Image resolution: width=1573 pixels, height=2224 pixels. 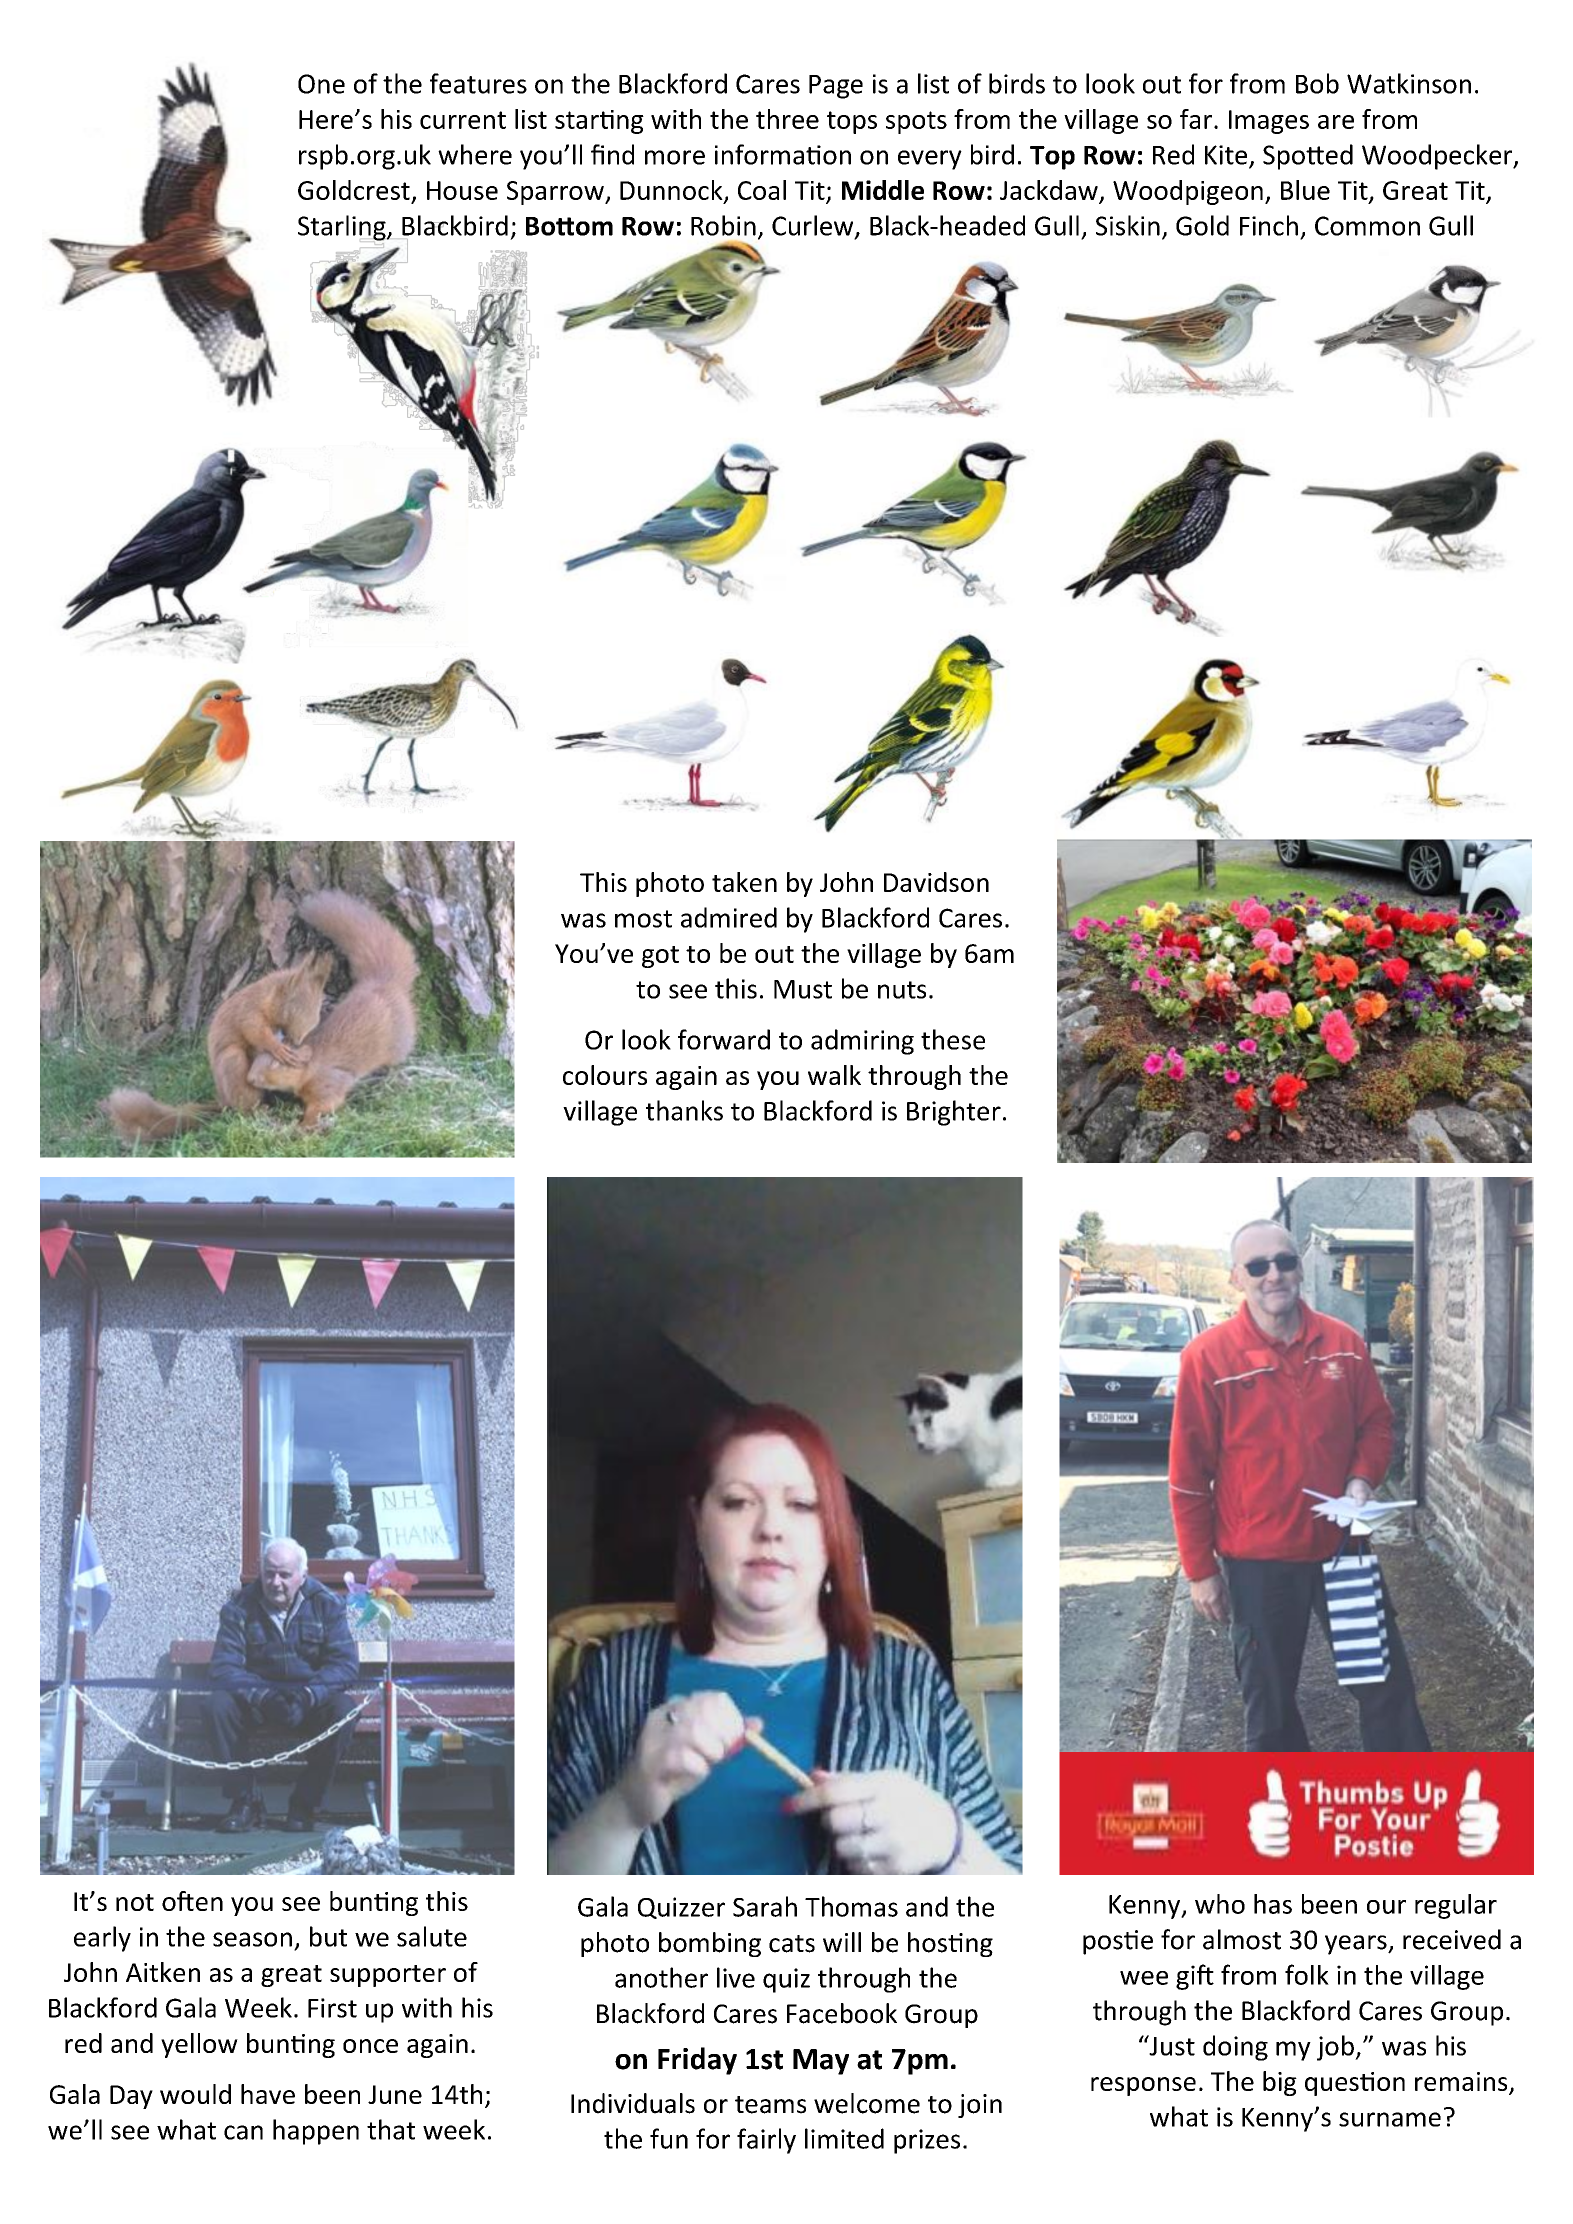 I want to click on teams, so click(x=770, y=2105).
